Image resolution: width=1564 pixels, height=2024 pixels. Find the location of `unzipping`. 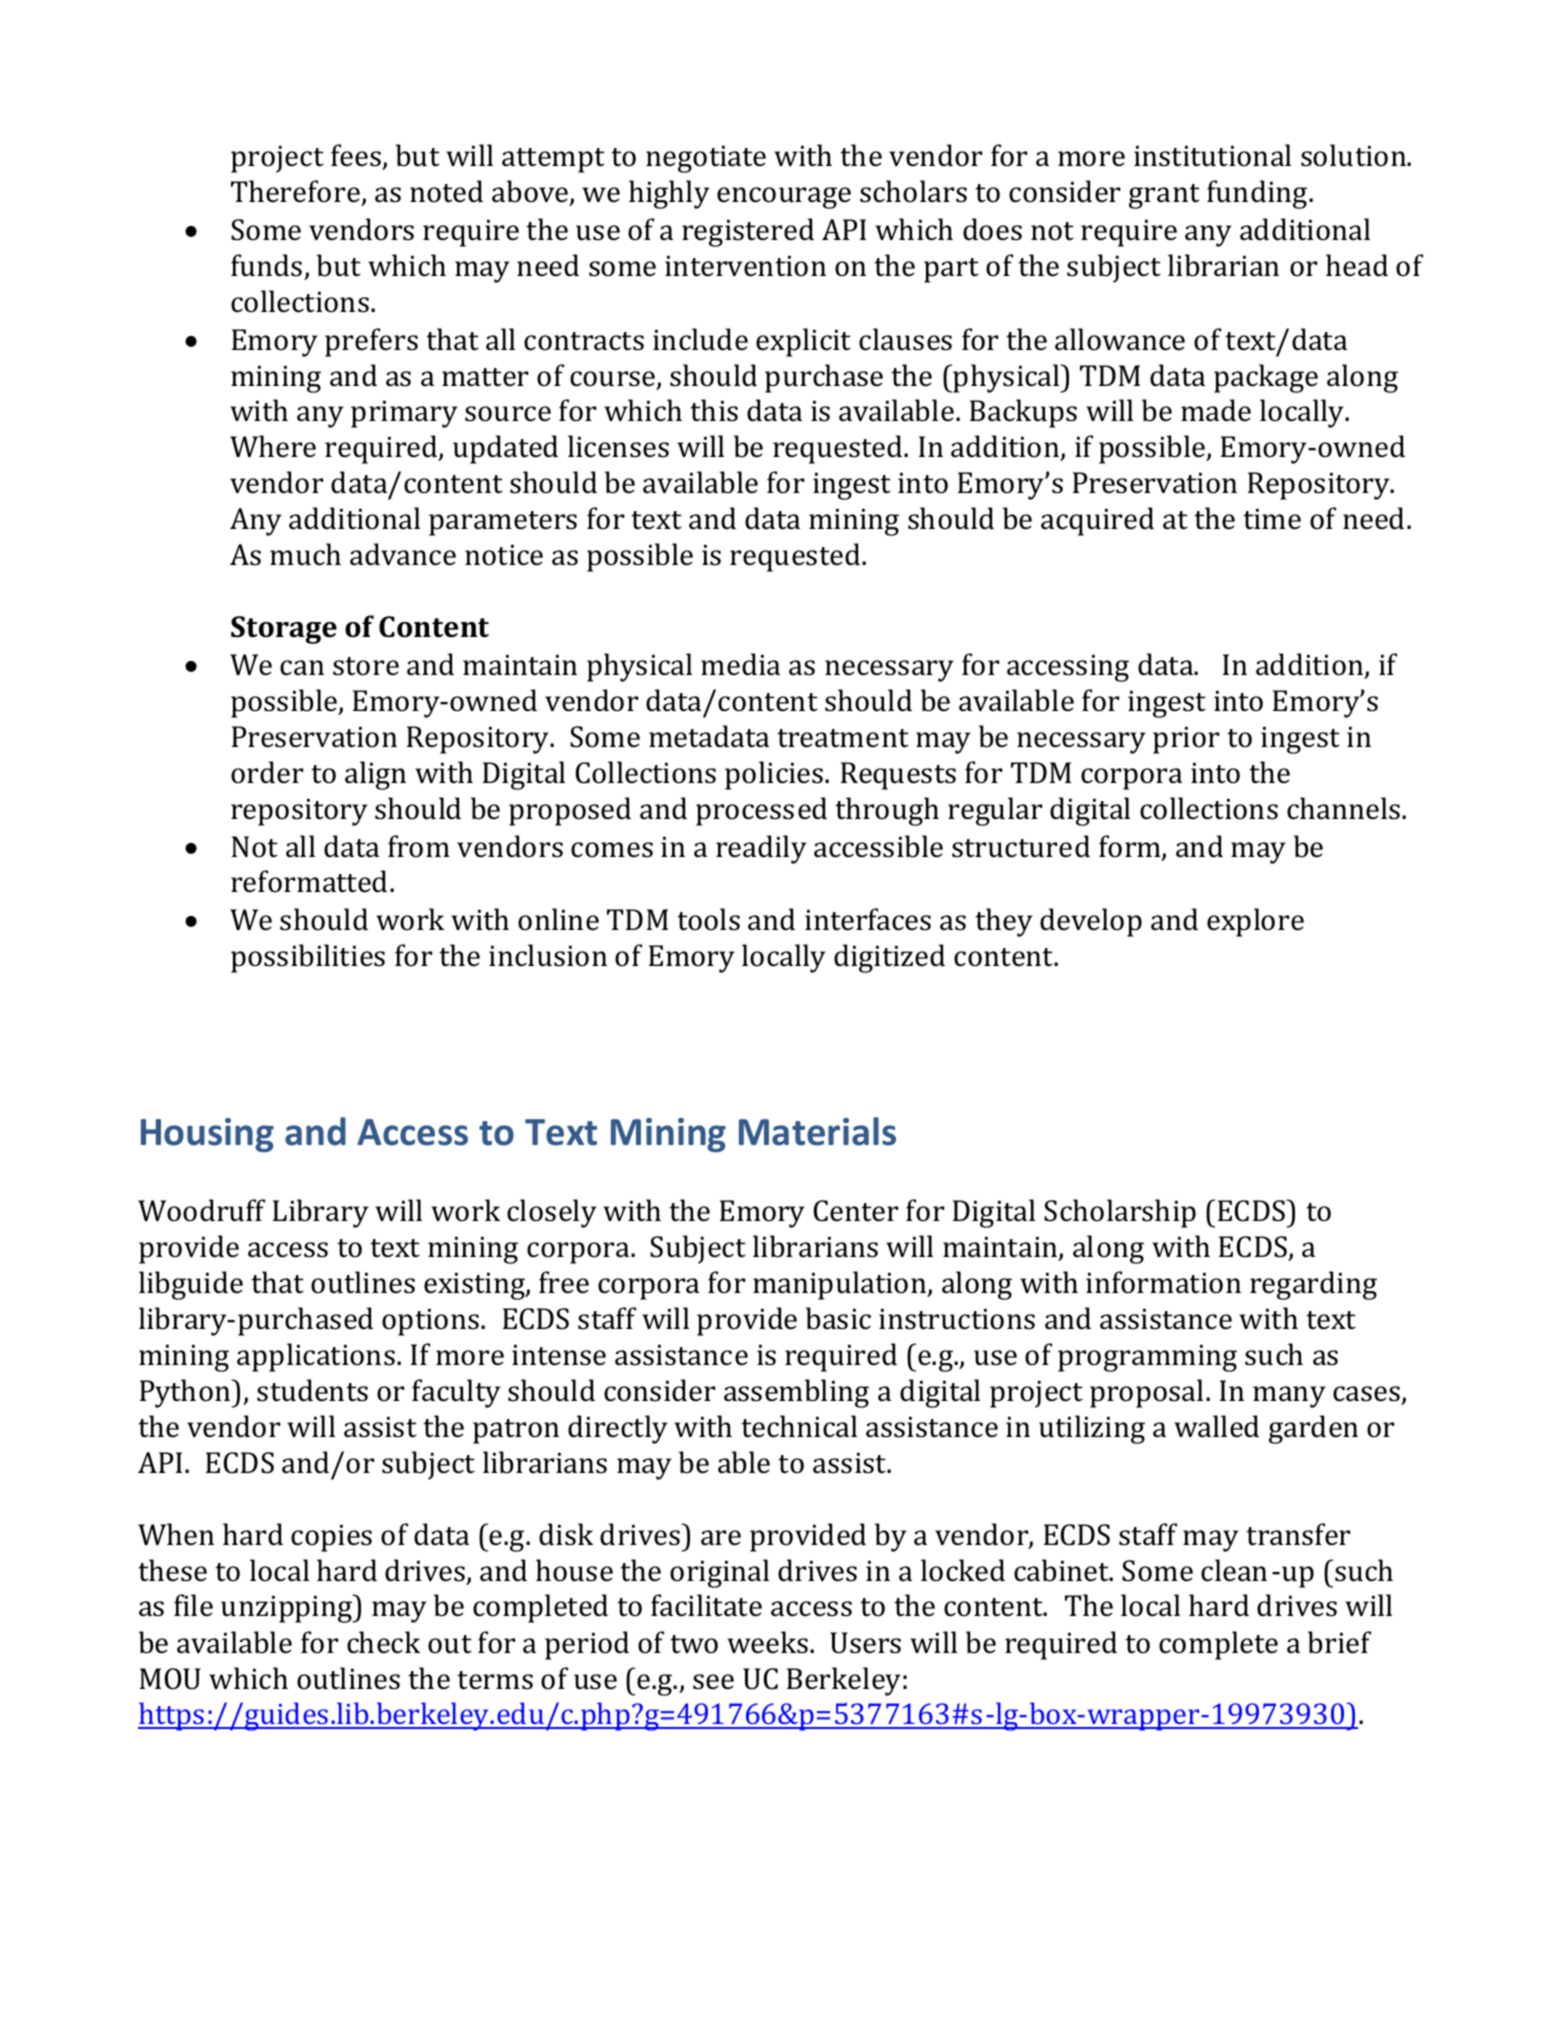

unzipping is located at coordinates (288, 1608).
